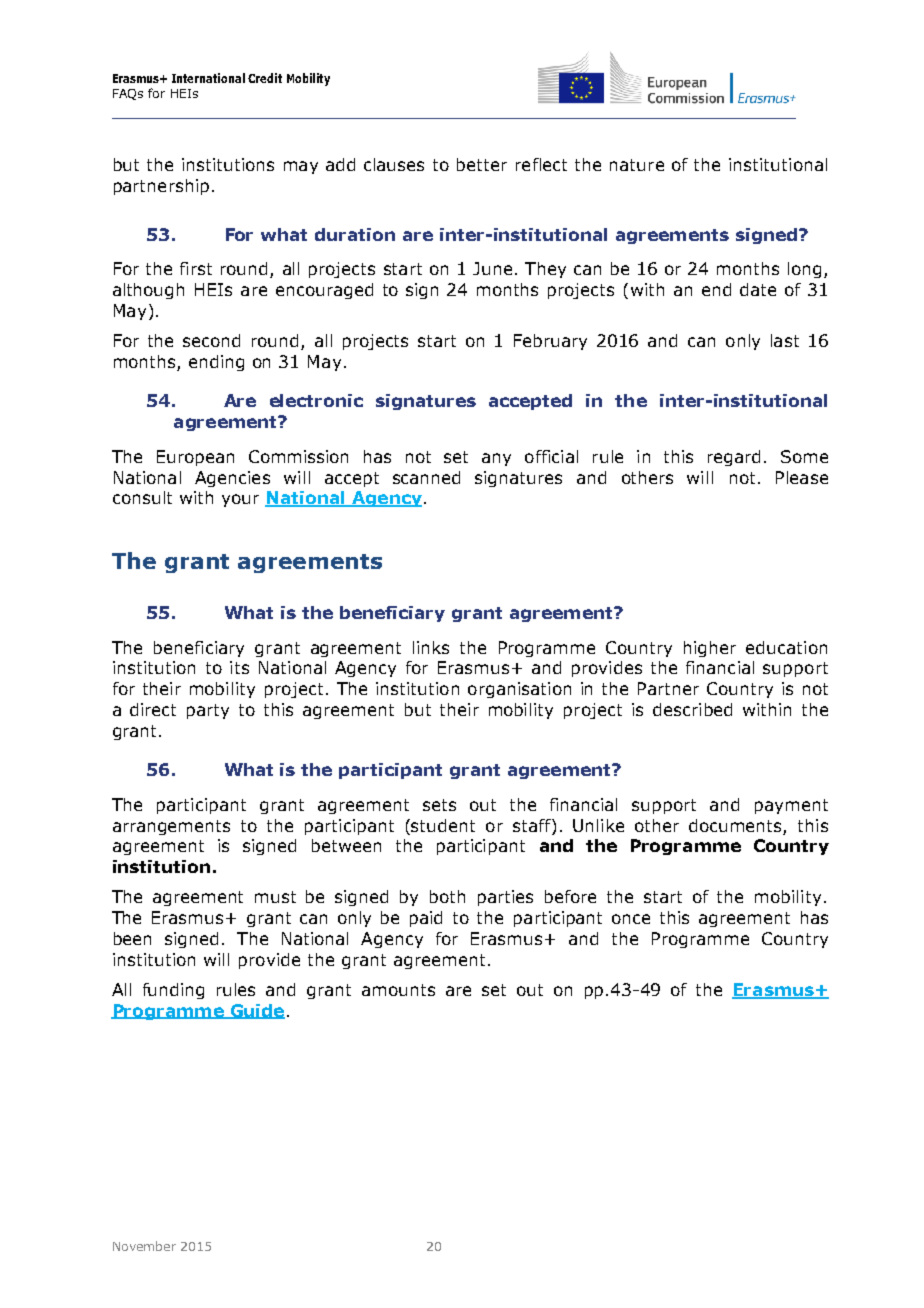  I want to click on Agencies, so click(232, 479).
